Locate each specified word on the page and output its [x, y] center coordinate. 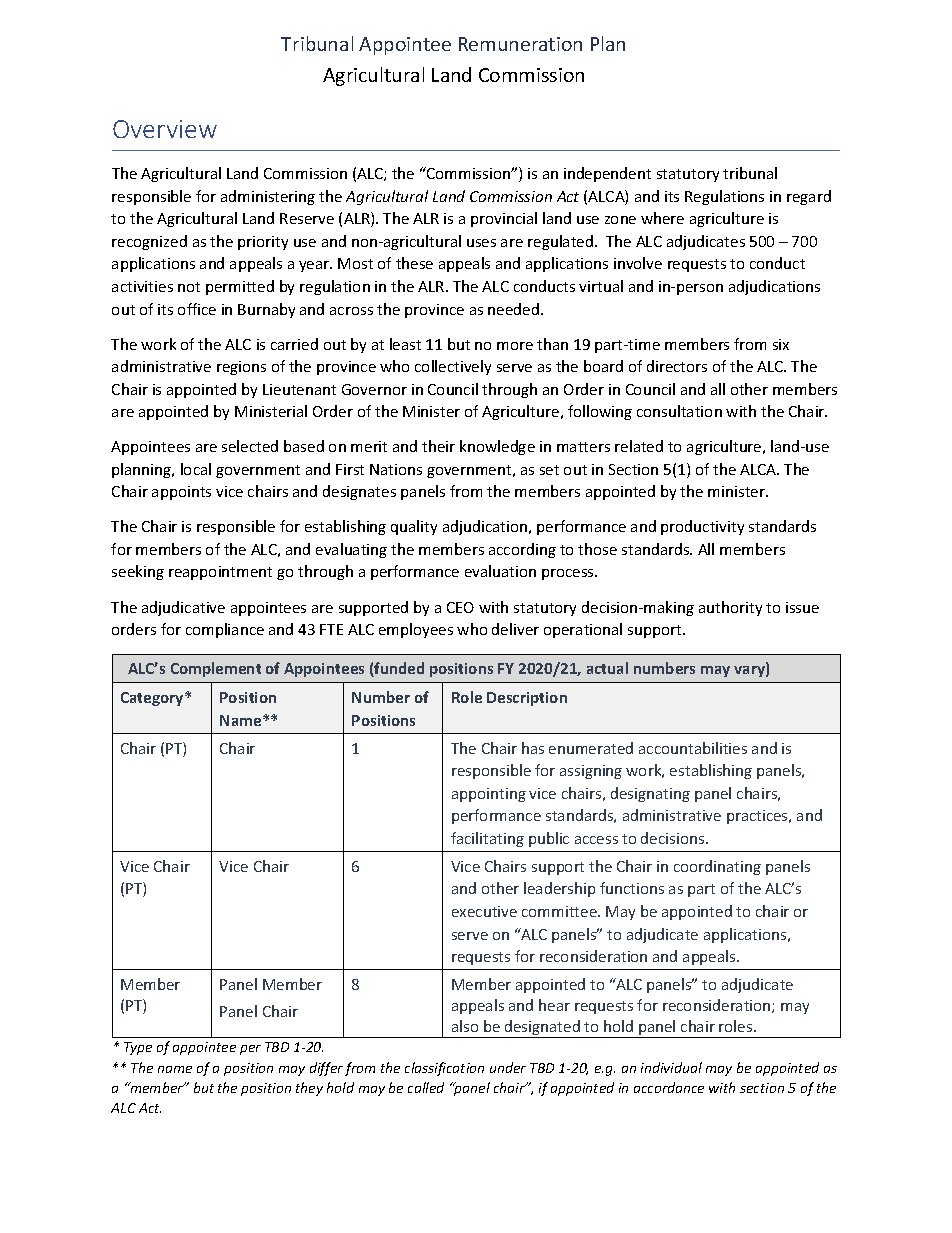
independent [607, 174]
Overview [165, 129]
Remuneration [520, 44]
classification [444, 1069]
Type [138, 1048]
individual [671, 1067]
